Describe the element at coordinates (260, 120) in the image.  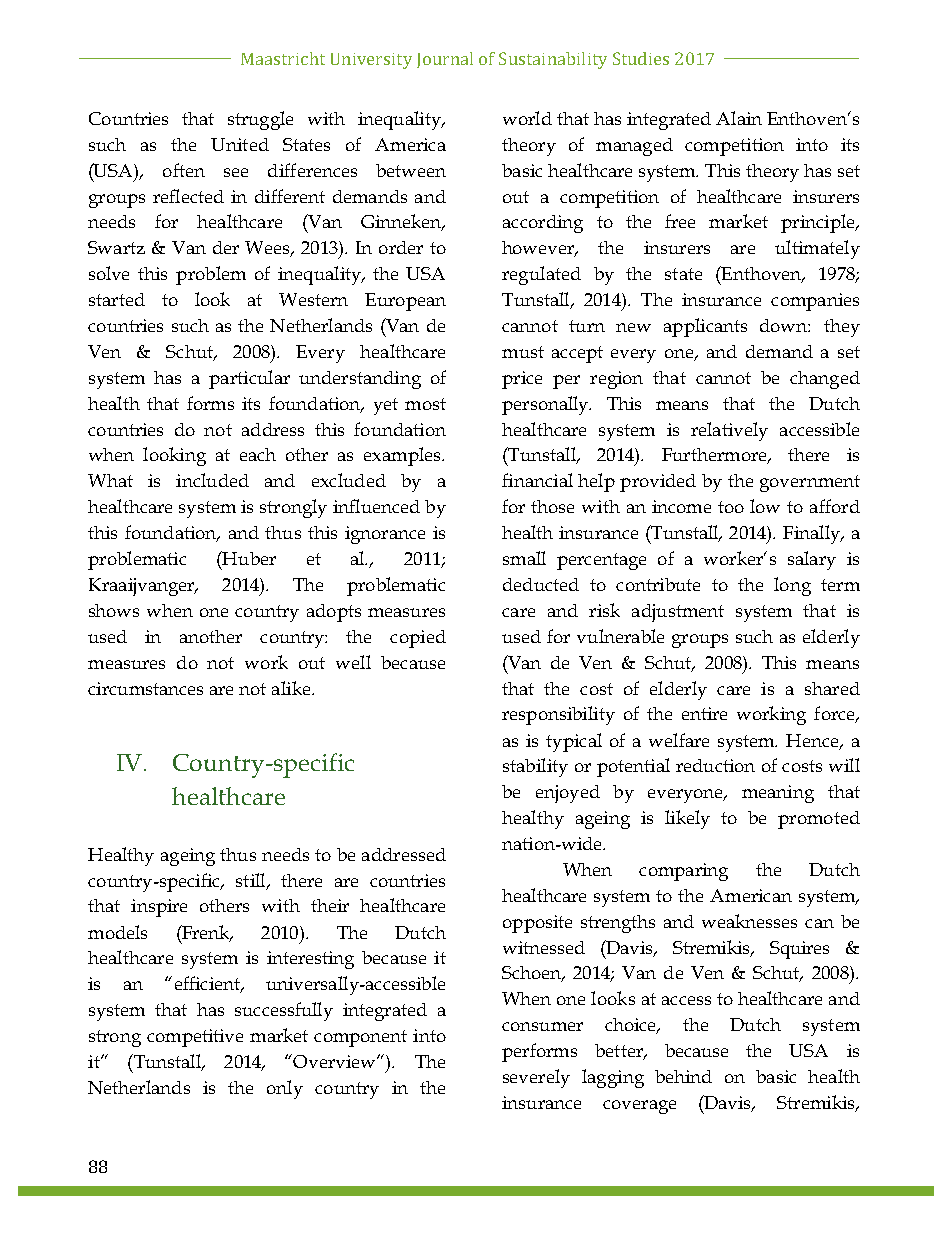
I see `struggle` at that location.
